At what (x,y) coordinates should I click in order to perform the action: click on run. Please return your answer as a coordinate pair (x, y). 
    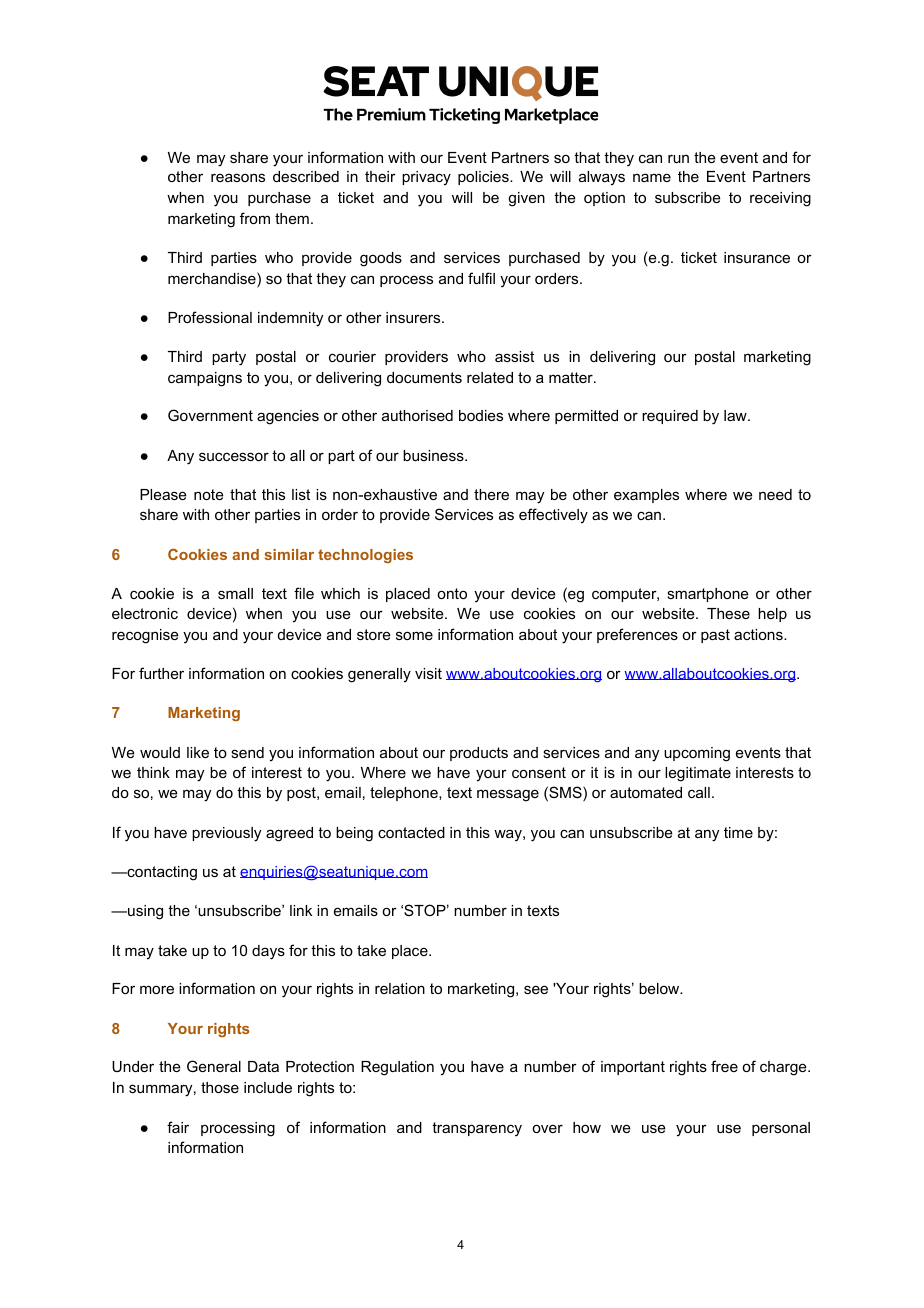
    Looking at the image, I should click on (678, 158).
